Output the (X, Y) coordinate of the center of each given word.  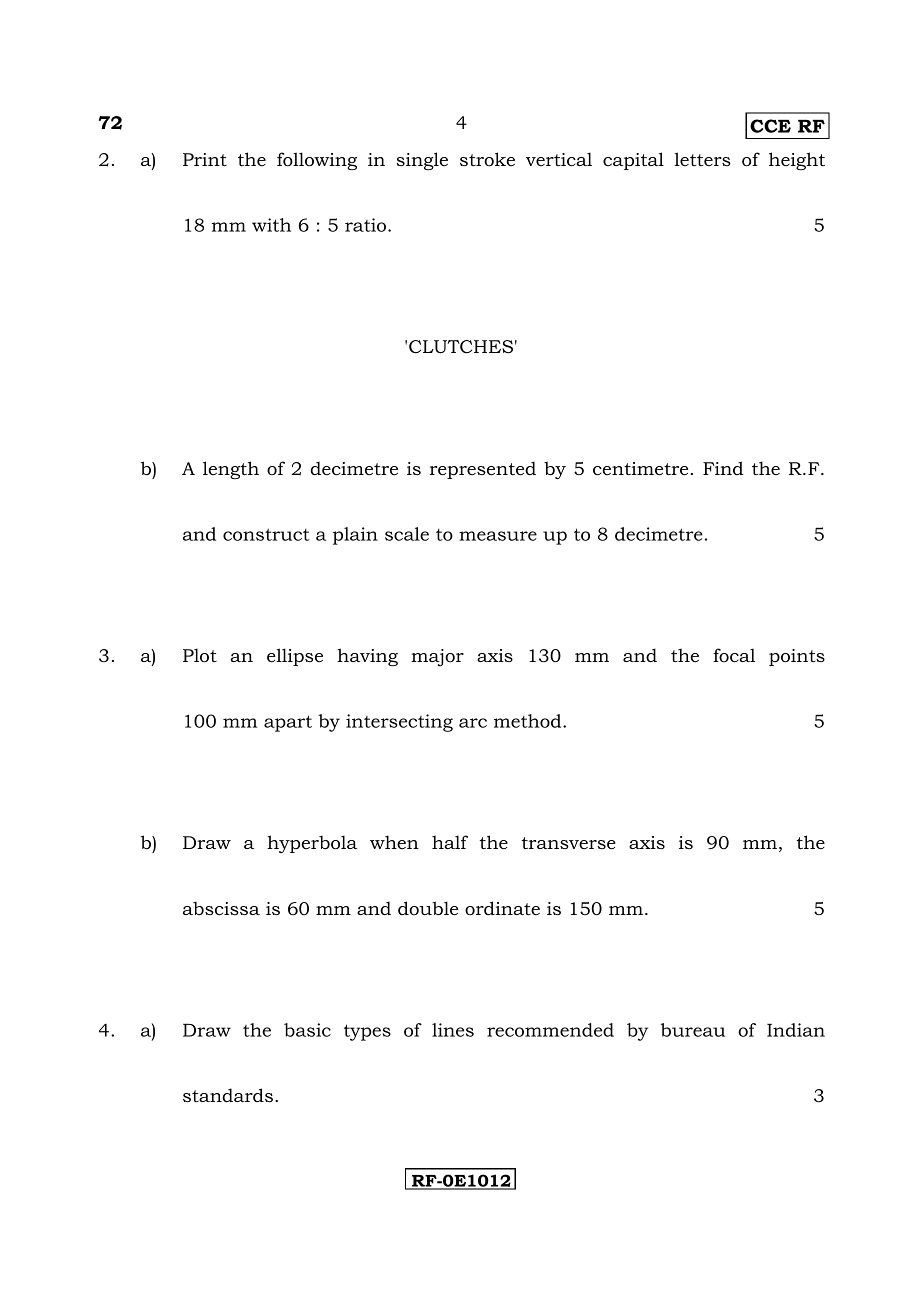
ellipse (295, 657)
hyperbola (312, 844)
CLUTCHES (461, 347)
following (317, 161)
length (231, 470)
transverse (569, 843)
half (450, 842)
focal (734, 655)
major (437, 658)
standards (228, 1095)
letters (702, 159)
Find (723, 468)
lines (453, 1030)
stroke (487, 159)
